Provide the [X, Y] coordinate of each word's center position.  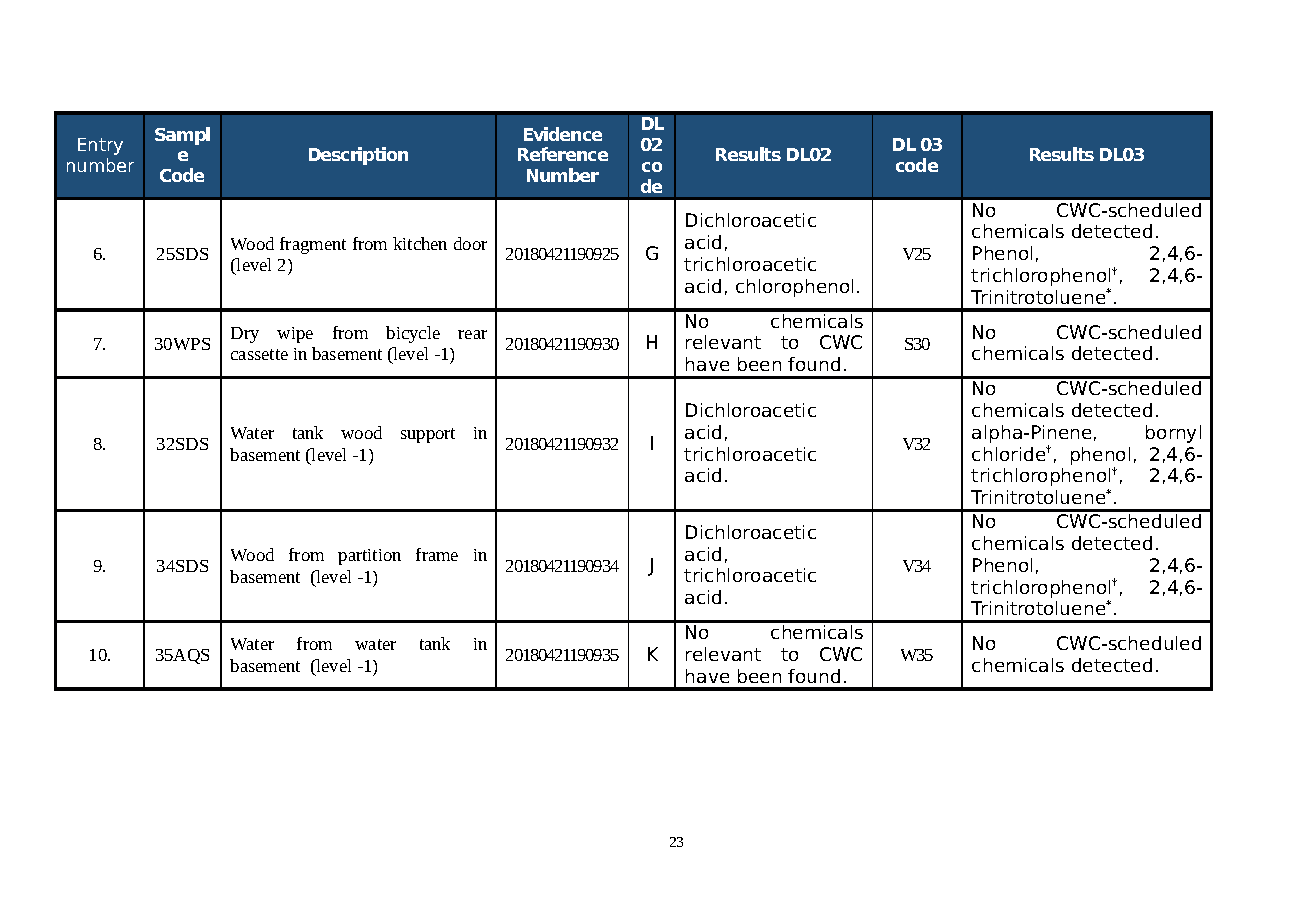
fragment [313, 245]
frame [437, 554]
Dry [245, 335]
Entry [100, 146]
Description [358, 156]
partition [369, 557]
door [470, 243]
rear [472, 334]
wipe [295, 335]
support [428, 435]
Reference [563, 154]
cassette [259, 354]
